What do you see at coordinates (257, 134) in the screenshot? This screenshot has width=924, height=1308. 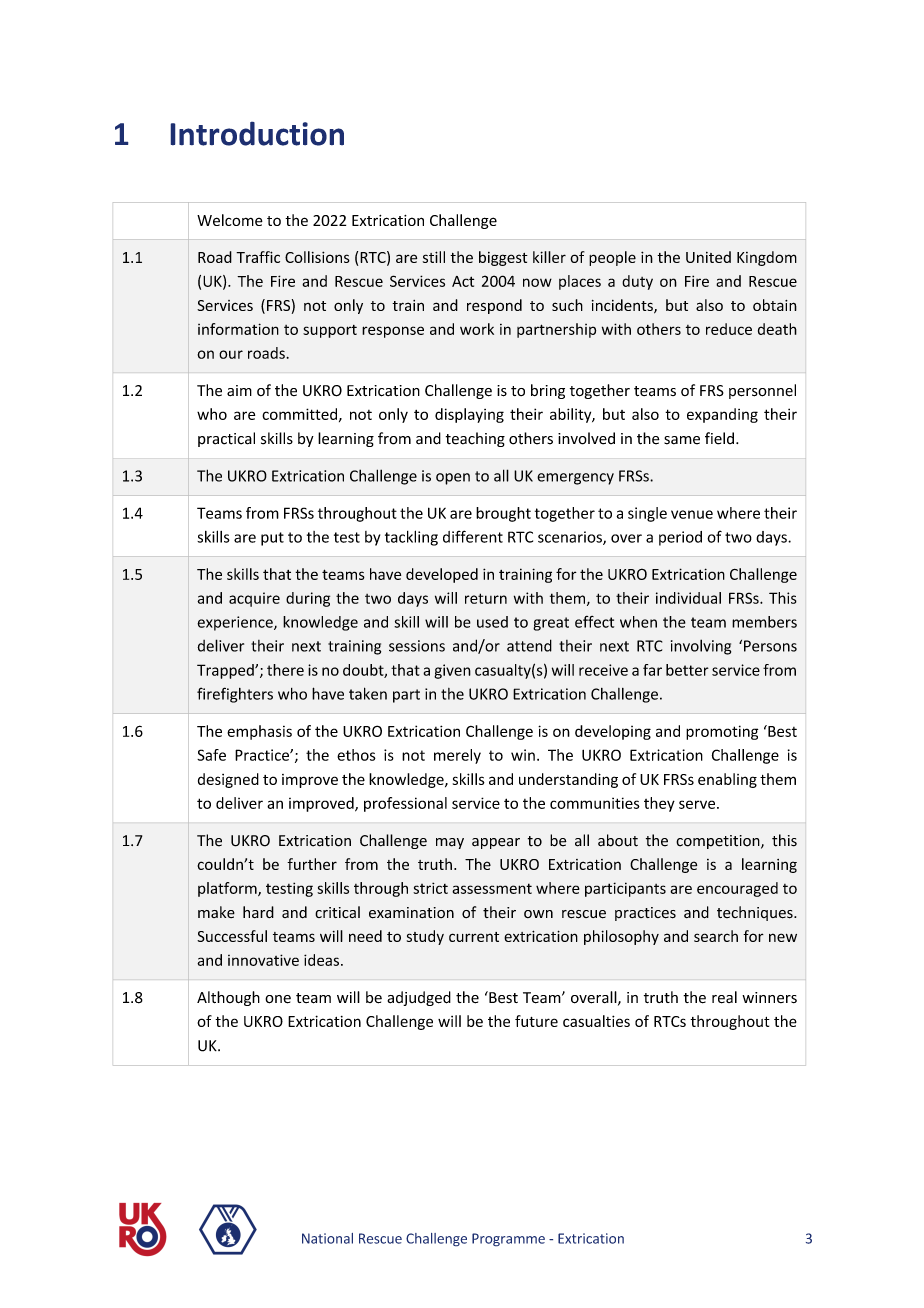 I see `Introduction` at bounding box center [257, 134].
